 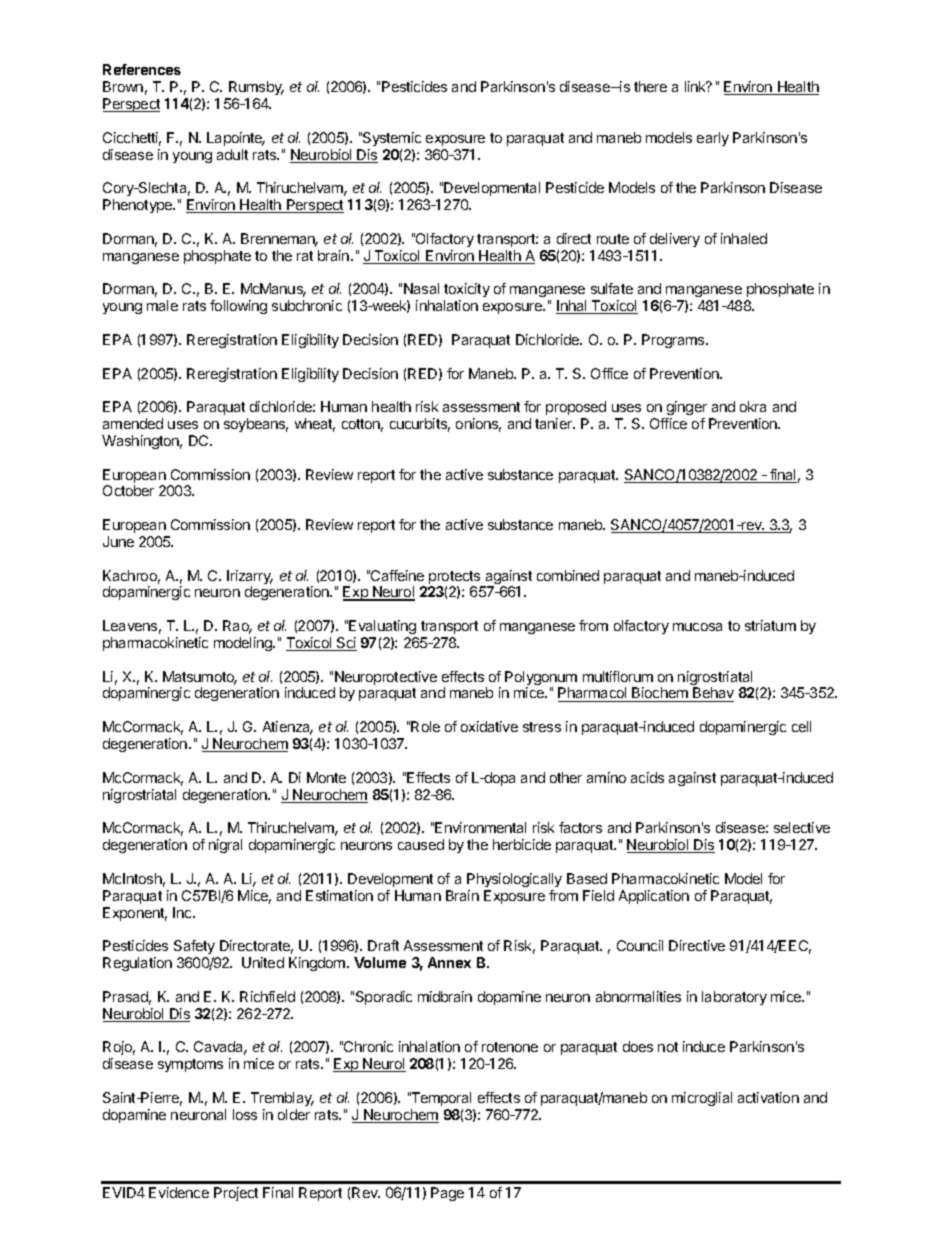 I want to click on Washington, so click(x=142, y=442).
